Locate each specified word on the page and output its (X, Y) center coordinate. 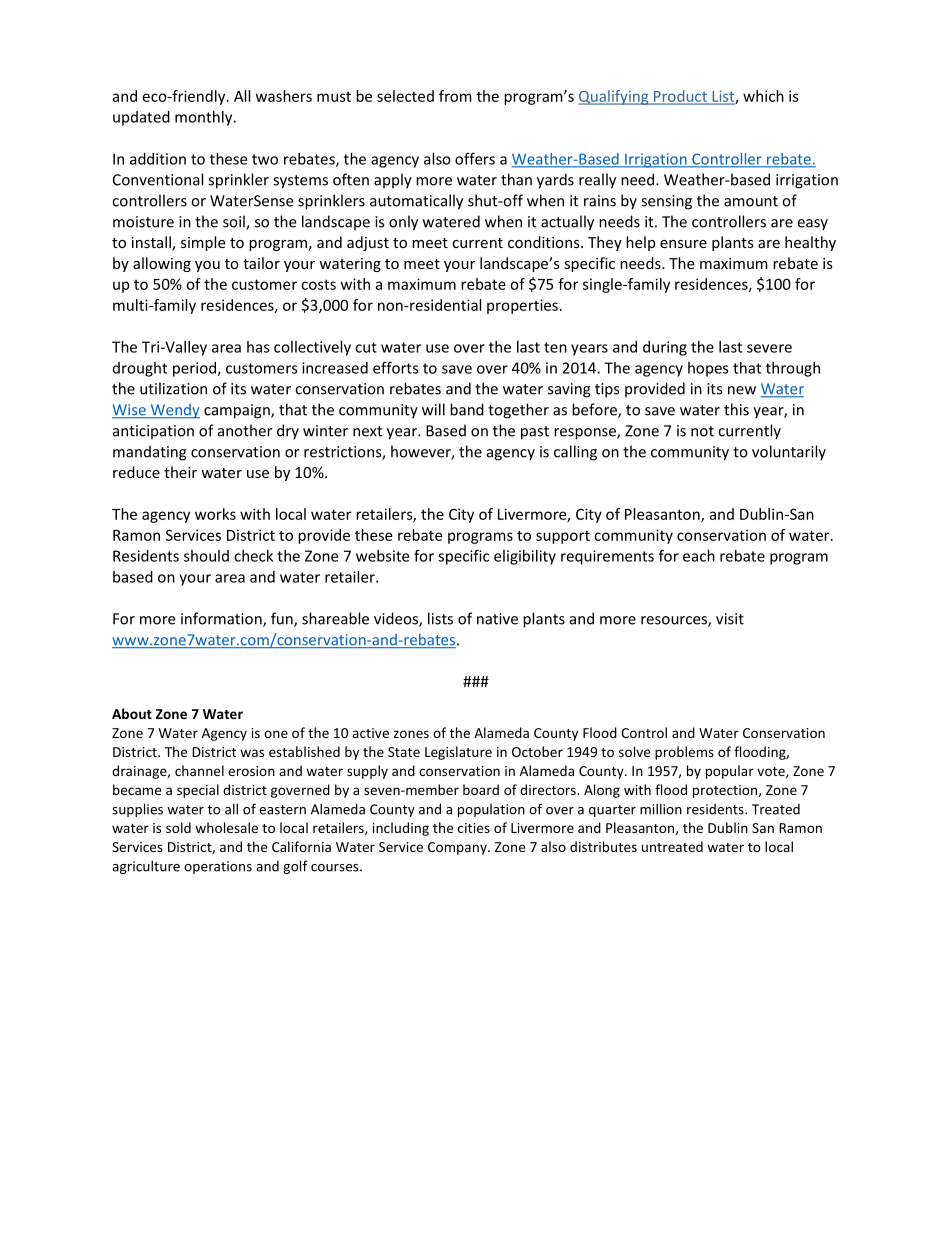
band (467, 409)
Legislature (458, 753)
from (455, 96)
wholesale (226, 827)
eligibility (525, 557)
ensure (683, 244)
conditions (545, 242)
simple (203, 243)
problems (684, 753)
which (763, 96)
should (206, 556)
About (132, 713)
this (736, 409)
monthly (205, 118)
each (699, 556)
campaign (238, 411)
